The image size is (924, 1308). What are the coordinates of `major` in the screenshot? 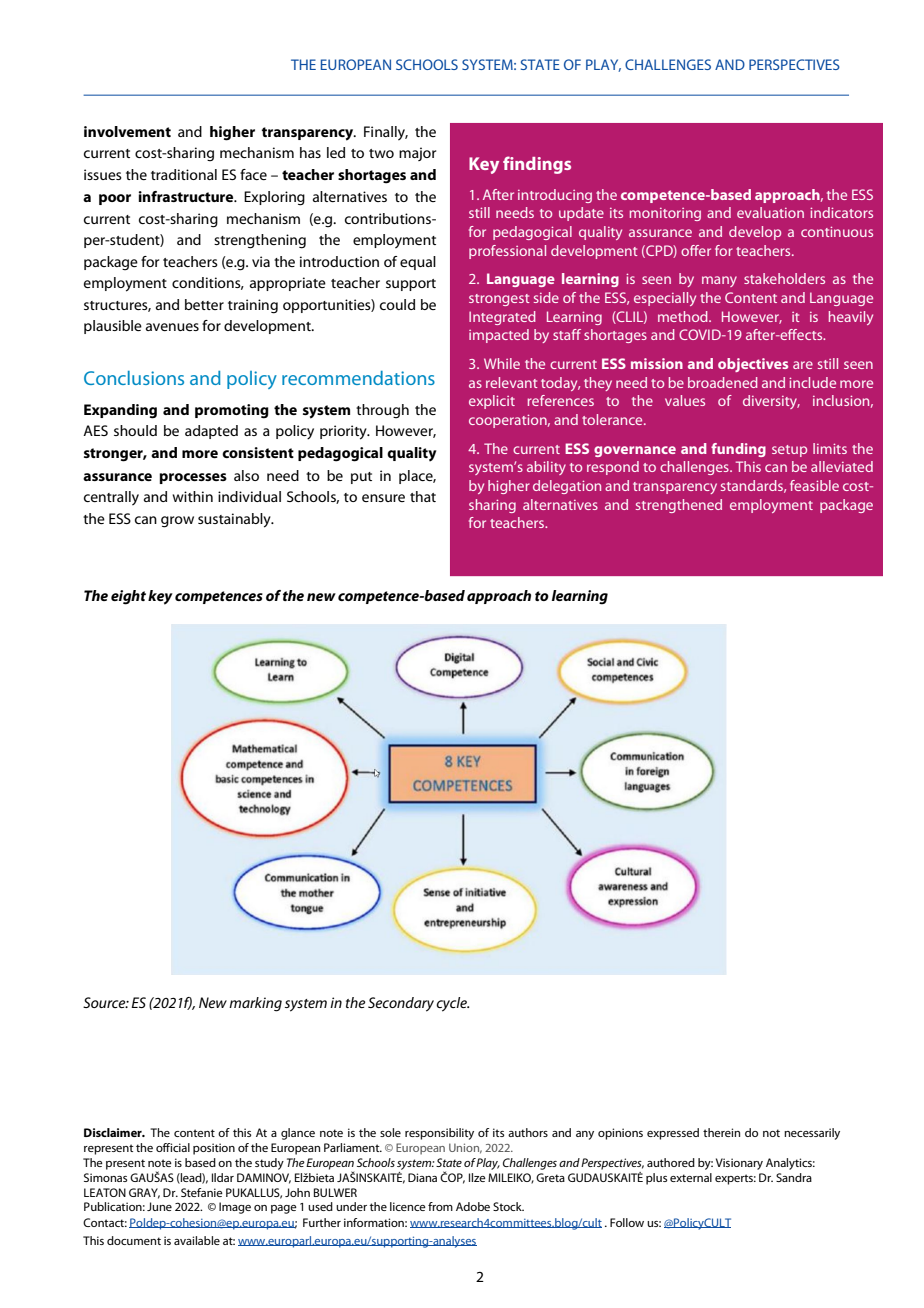 It's located at (417, 154).
